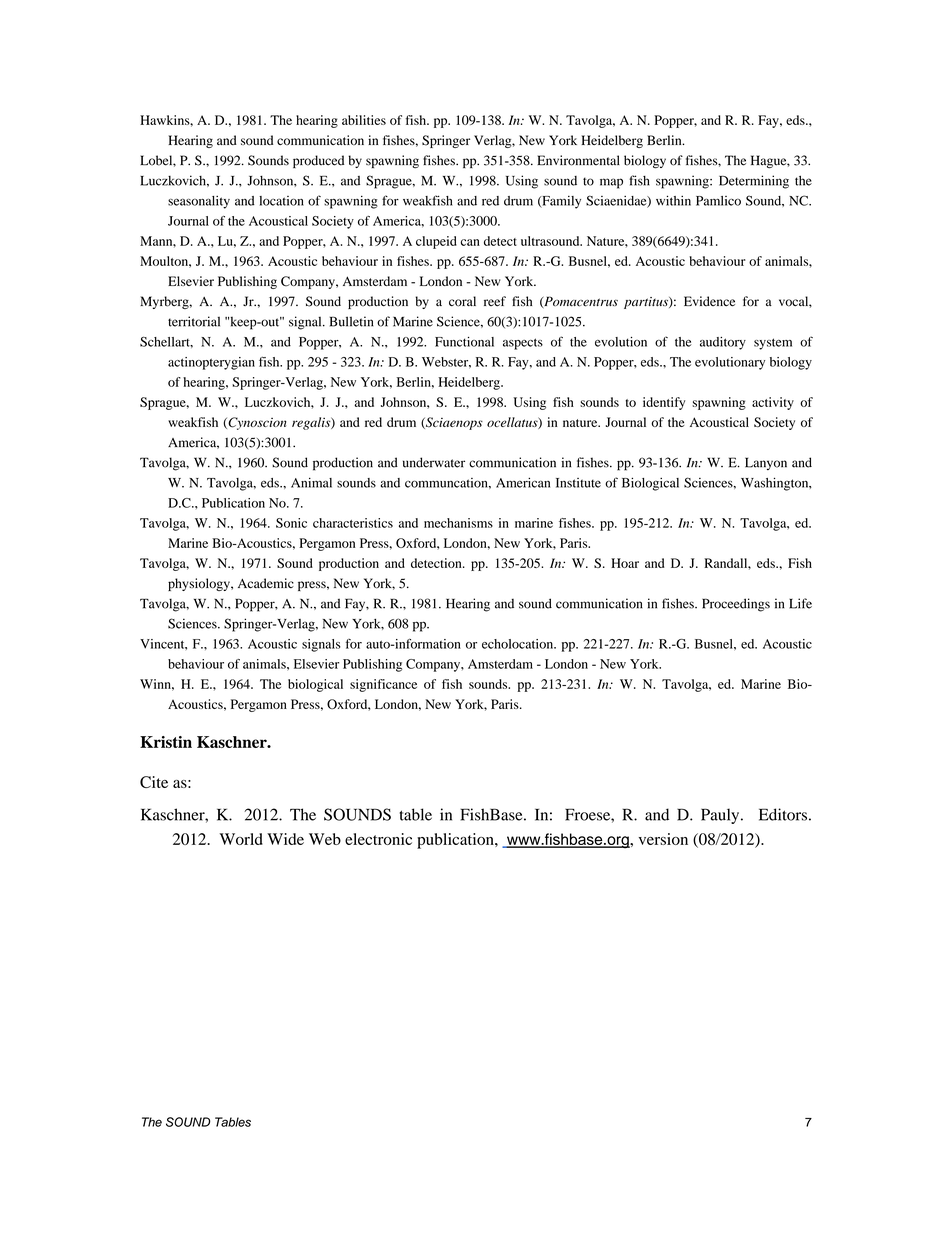  I want to click on electronic, so click(378, 839).
